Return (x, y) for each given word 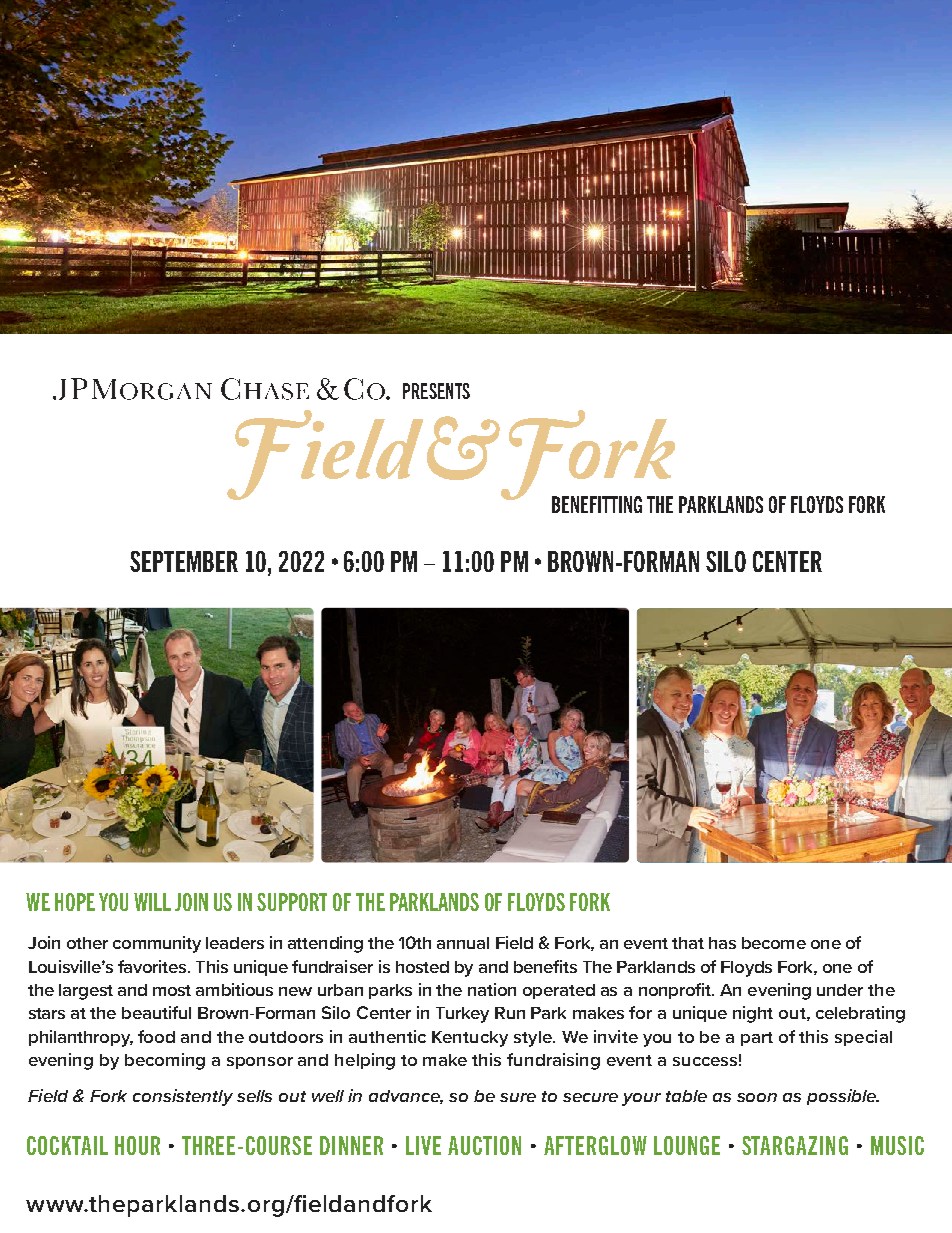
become (774, 943)
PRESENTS (436, 391)
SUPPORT (292, 902)
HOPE (75, 902)
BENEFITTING (597, 504)
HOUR (137, 1145)
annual (463, 943)
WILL (152, 902)
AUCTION (484, 1145)
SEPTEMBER (184, 561)
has (722, 943)
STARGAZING (795, 1145)
